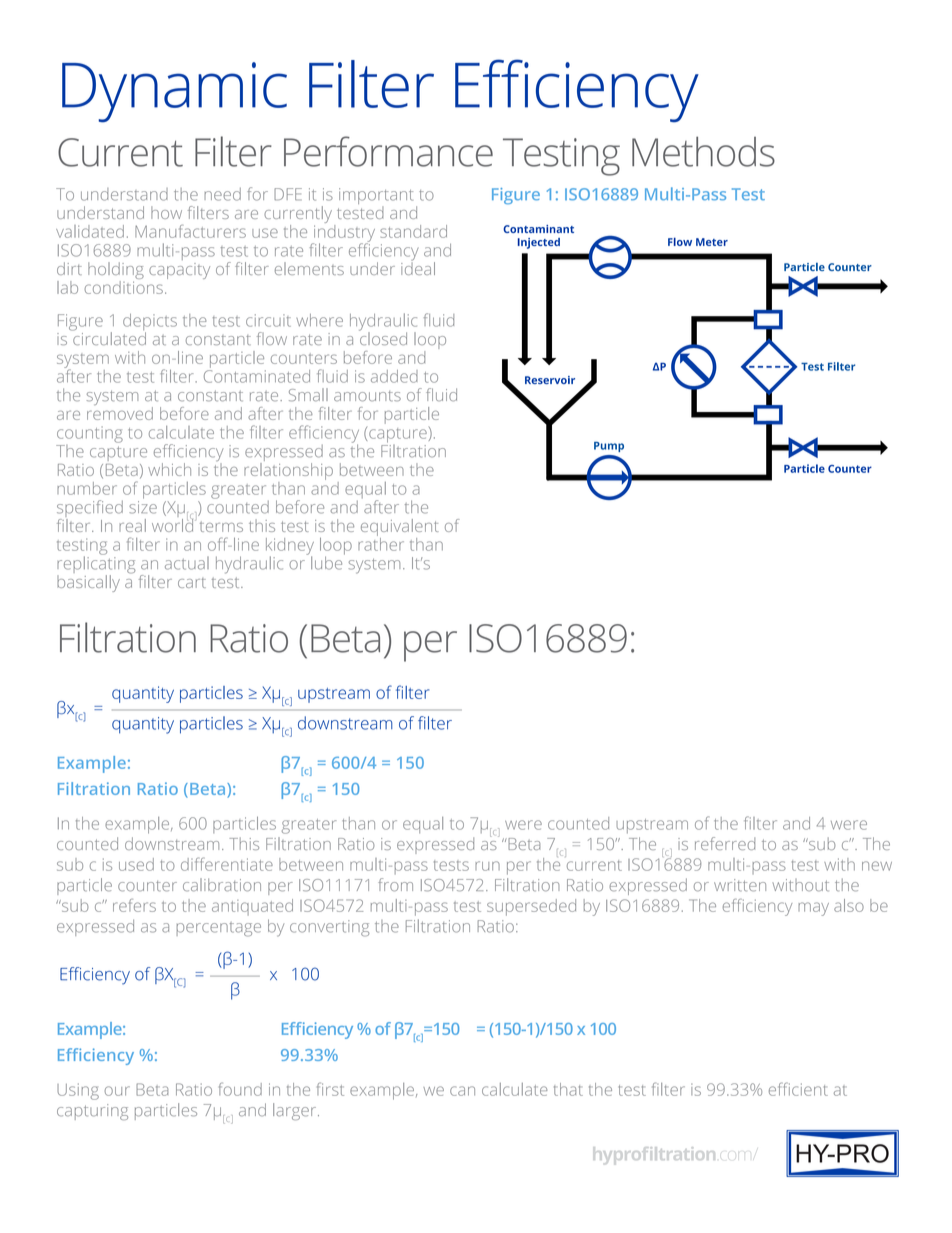 Image resolution: width=952 pixels, height=1233 pixels. I want to click on Dynamic, so click(174, 92).
